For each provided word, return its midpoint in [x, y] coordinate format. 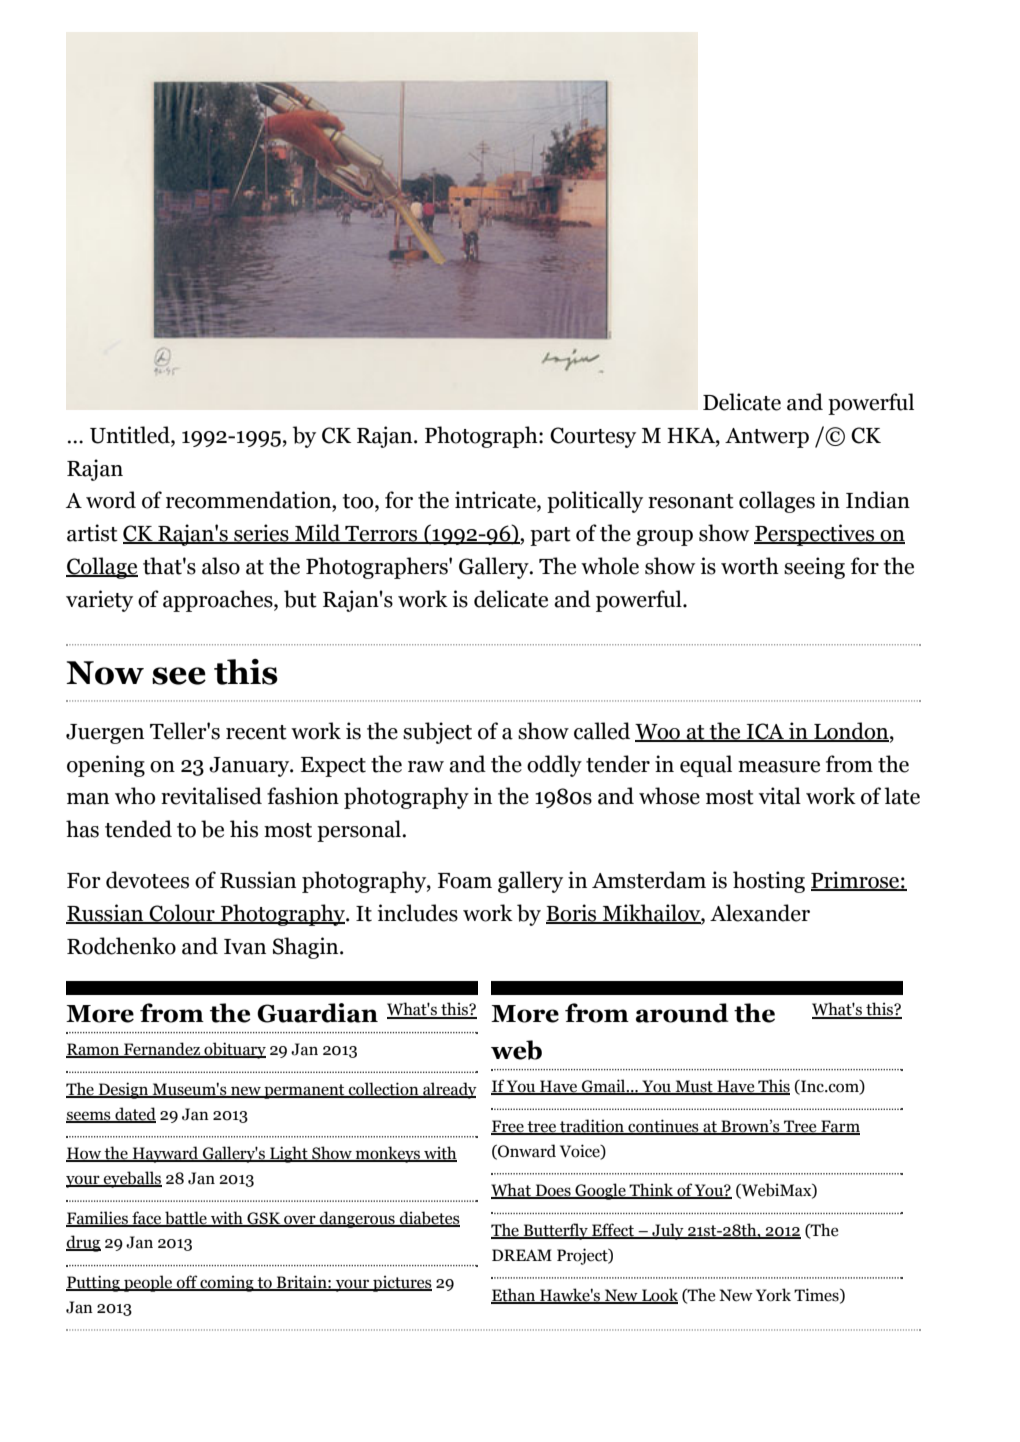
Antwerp [767, 438]
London [851, 731]
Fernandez [162, 1050]
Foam [465, 881]
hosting [769, 882]
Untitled [131, 435]
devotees [147, 880]
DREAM [522, 1255]
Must [694, 1087]
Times [817, 1295]
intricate [496, 501]
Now [105, 673]
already [449, 1090]
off [187, 1283]
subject [437, 733]
